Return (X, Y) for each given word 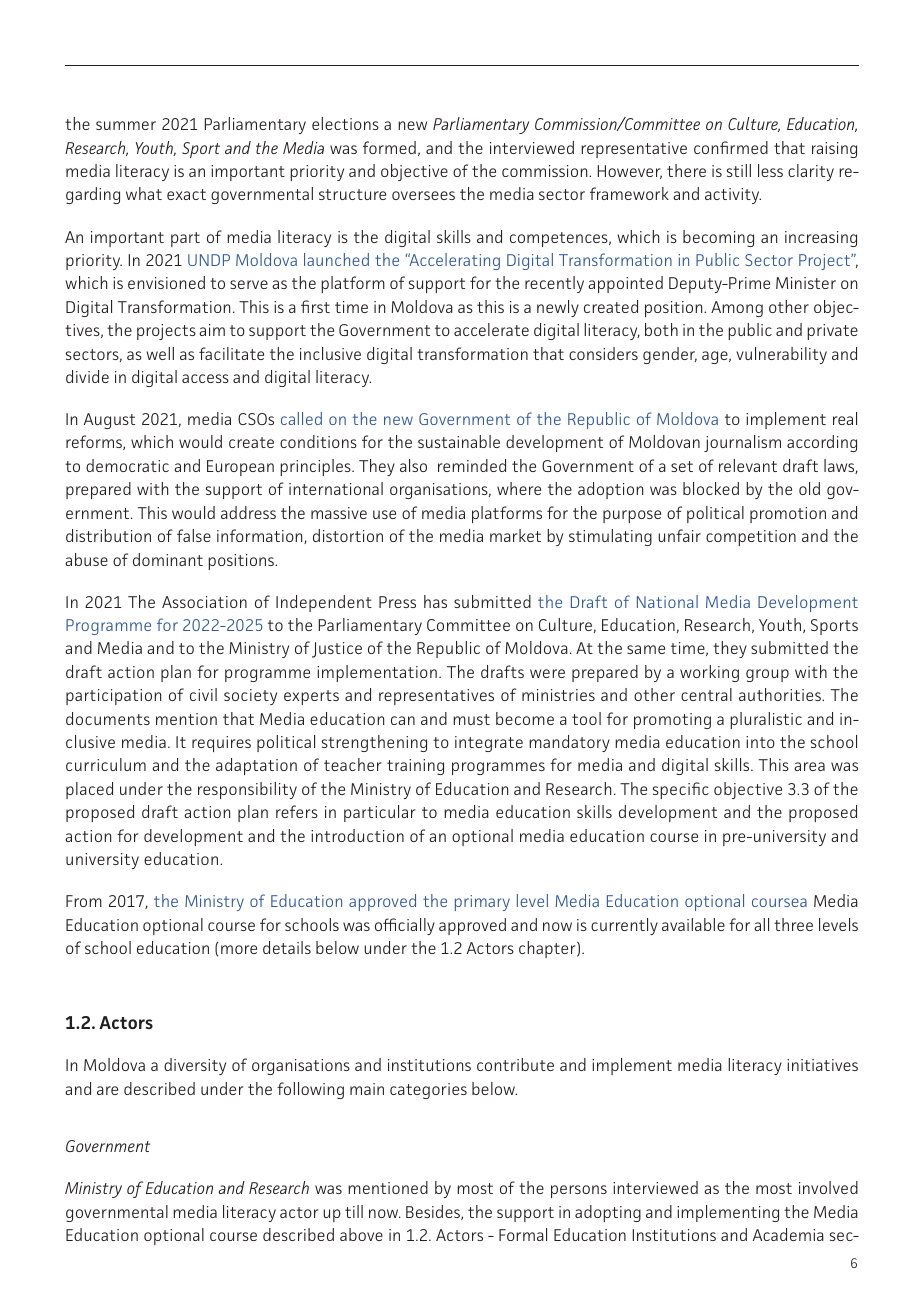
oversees (423, 195)
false (194, 535)
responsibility (247, 790)
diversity (195, 1066)
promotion (788, 515)
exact (186, 194)
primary (482, 903)
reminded (472, 465)
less (770, 170)
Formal (523, 1234)
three (793, 924)
